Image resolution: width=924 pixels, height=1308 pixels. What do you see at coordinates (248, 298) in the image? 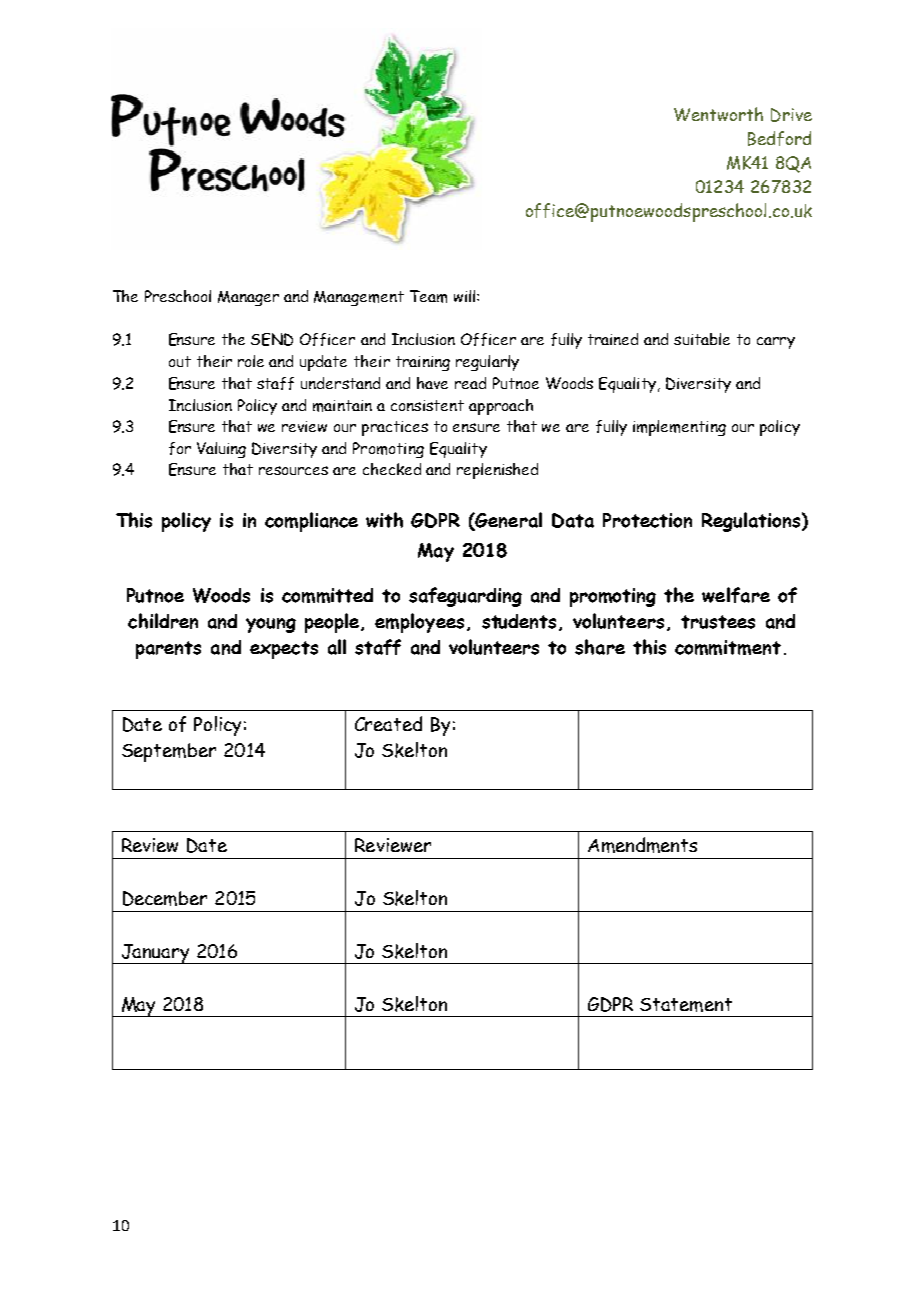
I see `Manager` at bounding box center [248, 298].
